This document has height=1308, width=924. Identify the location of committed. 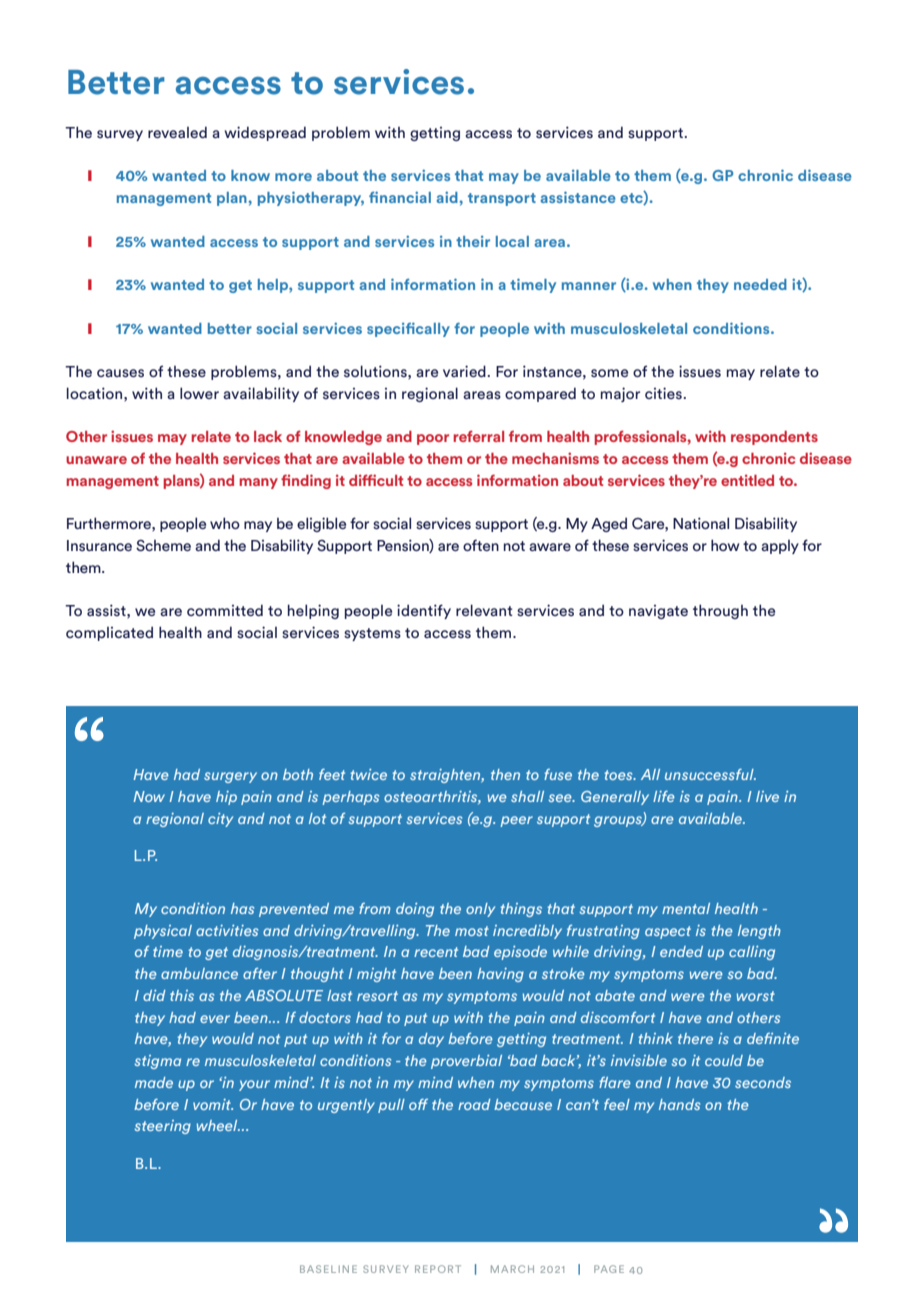
(225, 610).
